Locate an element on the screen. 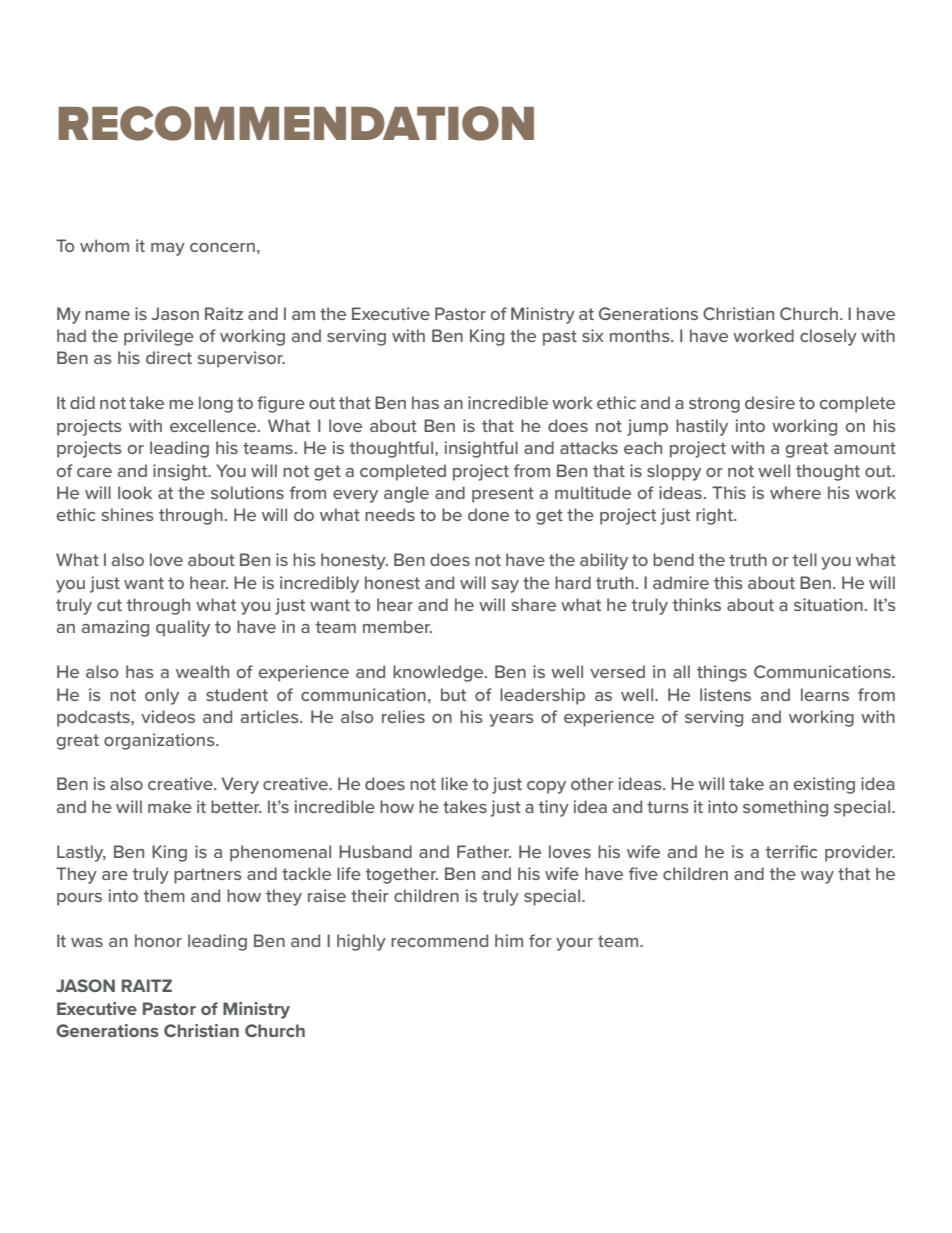 Image resolution: width=952 pixels, height=1233 pixels. attacks is located at coordinates (589, 447).
